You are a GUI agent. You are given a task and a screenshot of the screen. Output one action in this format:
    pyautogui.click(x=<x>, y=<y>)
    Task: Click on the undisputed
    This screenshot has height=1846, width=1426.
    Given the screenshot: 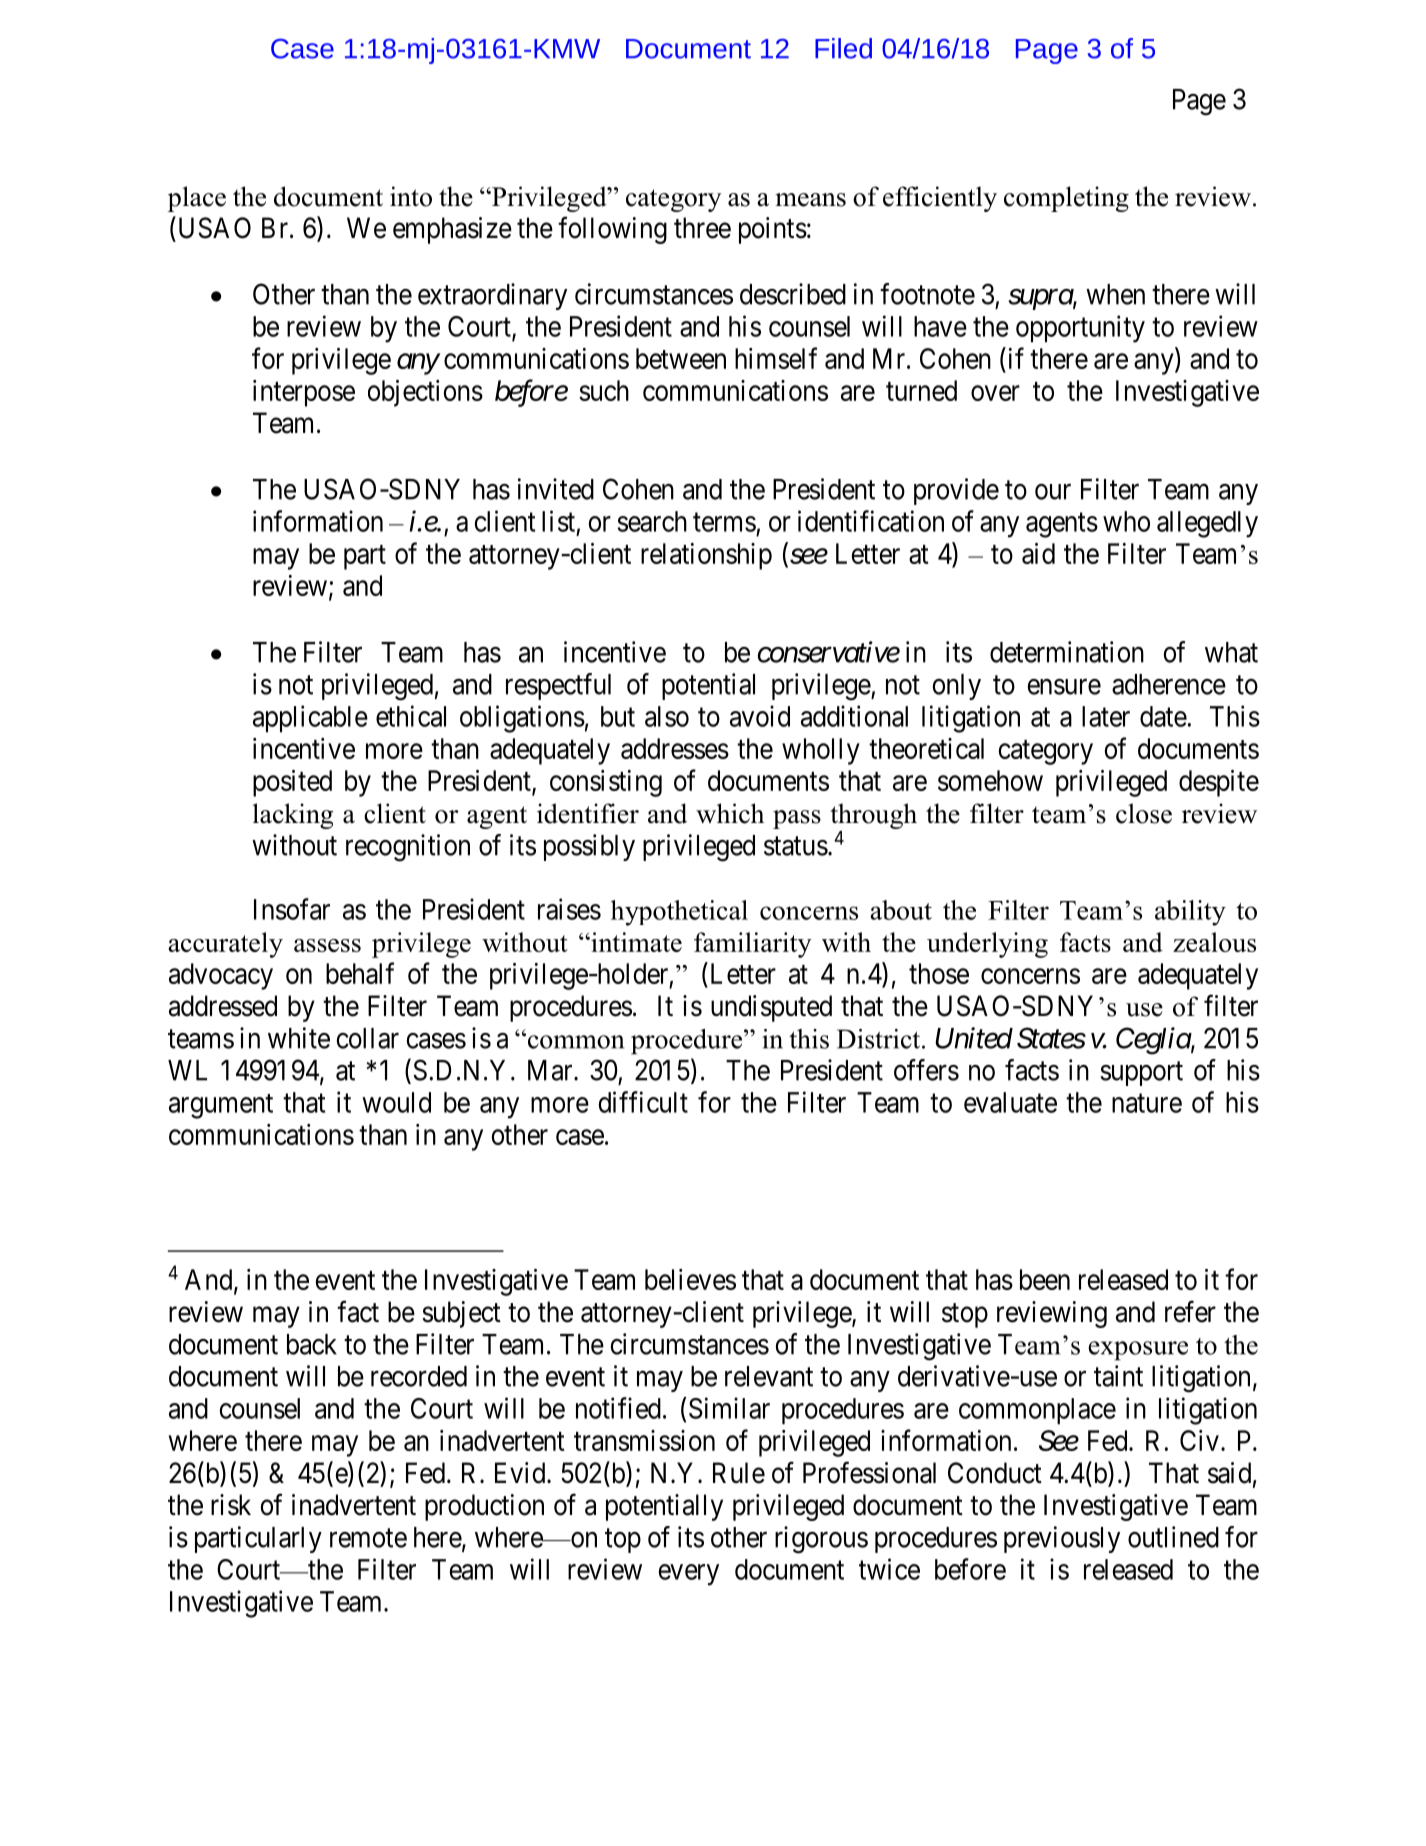 What is the action you would take?
    pyautogui.click(x=771, y=1008)
